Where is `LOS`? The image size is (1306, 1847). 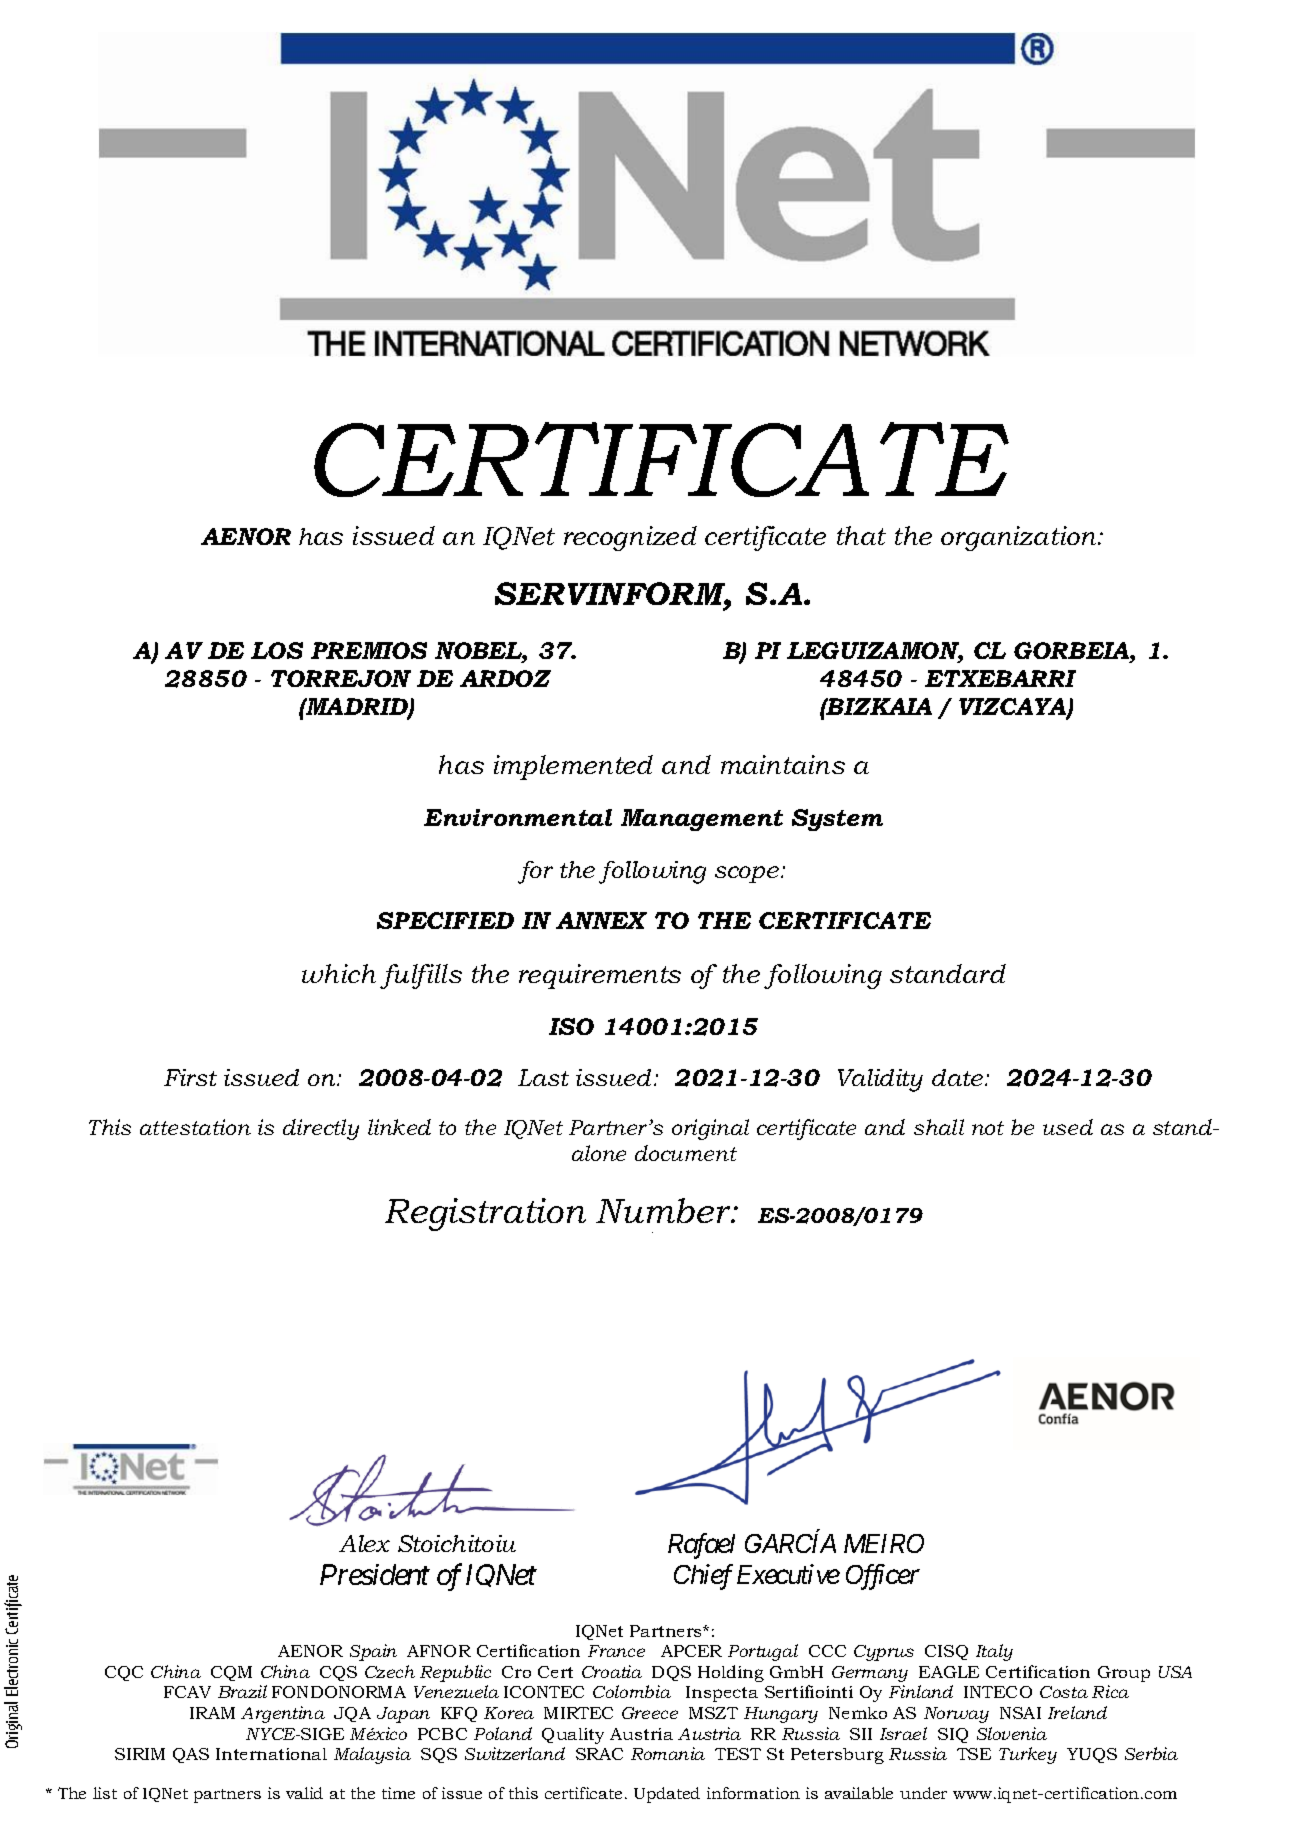
LOS is located at coordinates (277, 650).
